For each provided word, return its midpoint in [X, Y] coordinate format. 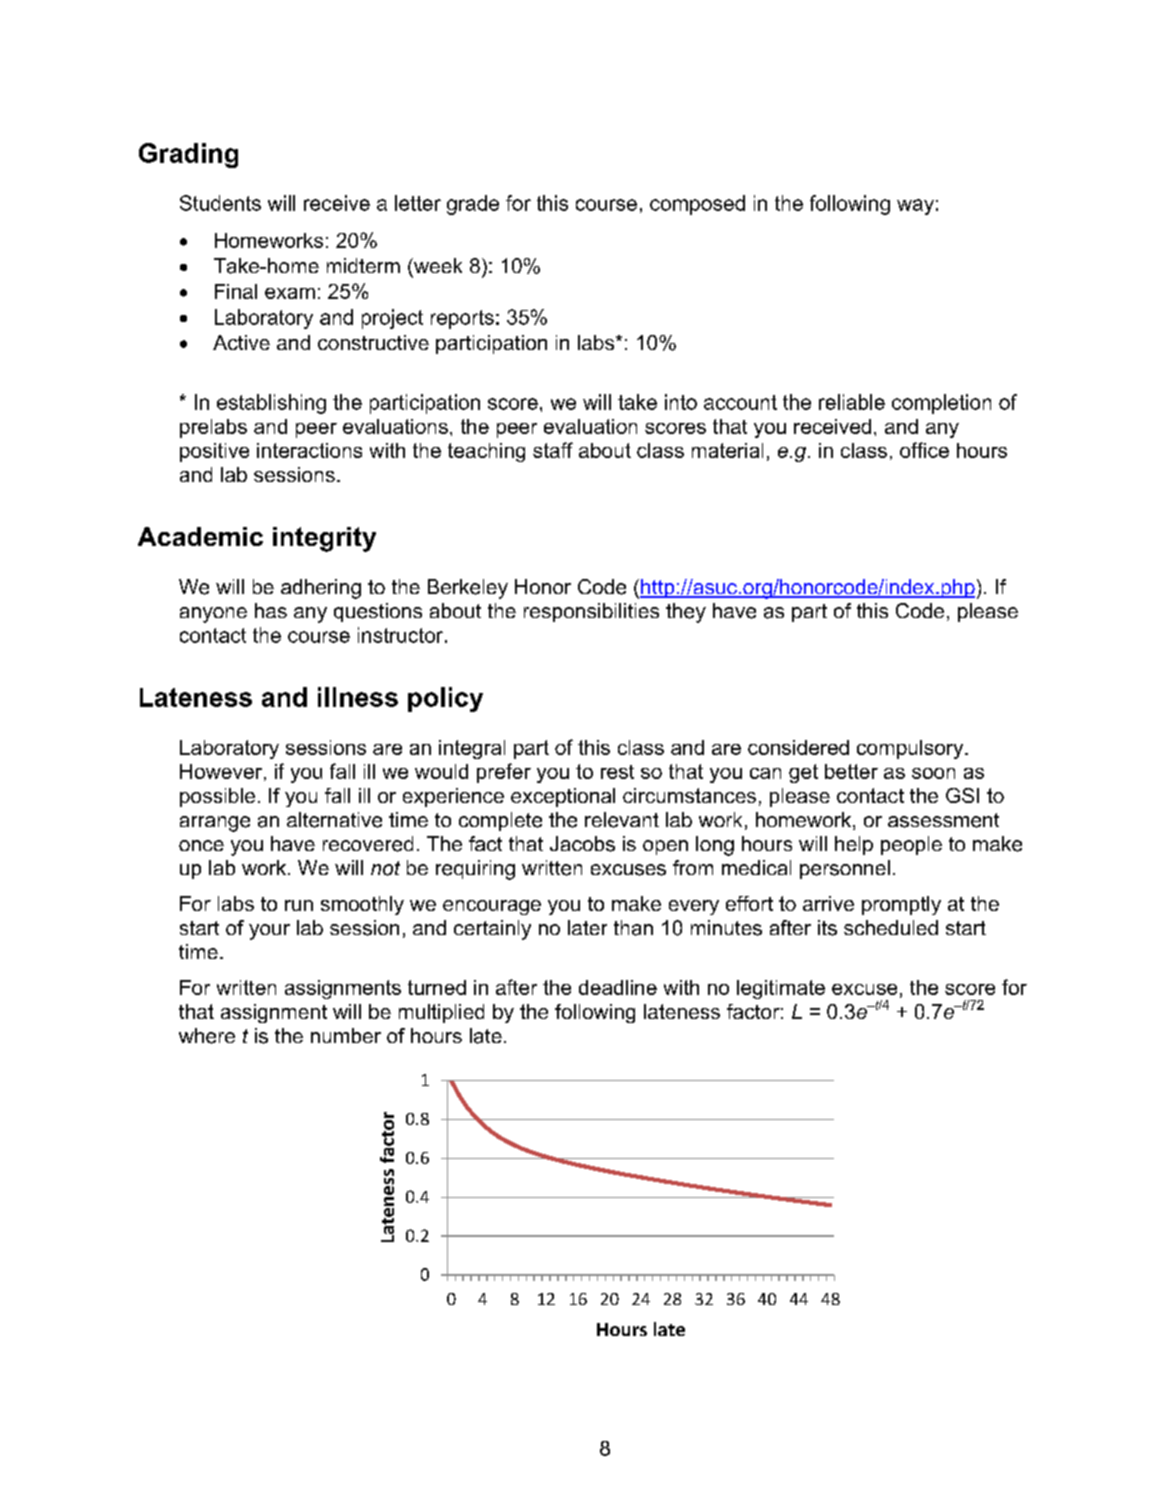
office [924, 450]
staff [553, 450]
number [346, 1035]
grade [473, 205]
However [221, 771]
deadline [618, 987]
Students [220, 203]
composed [697, 205]
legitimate [781, 989]
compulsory [911, 749]
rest [617, 772]
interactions [309, 450]
